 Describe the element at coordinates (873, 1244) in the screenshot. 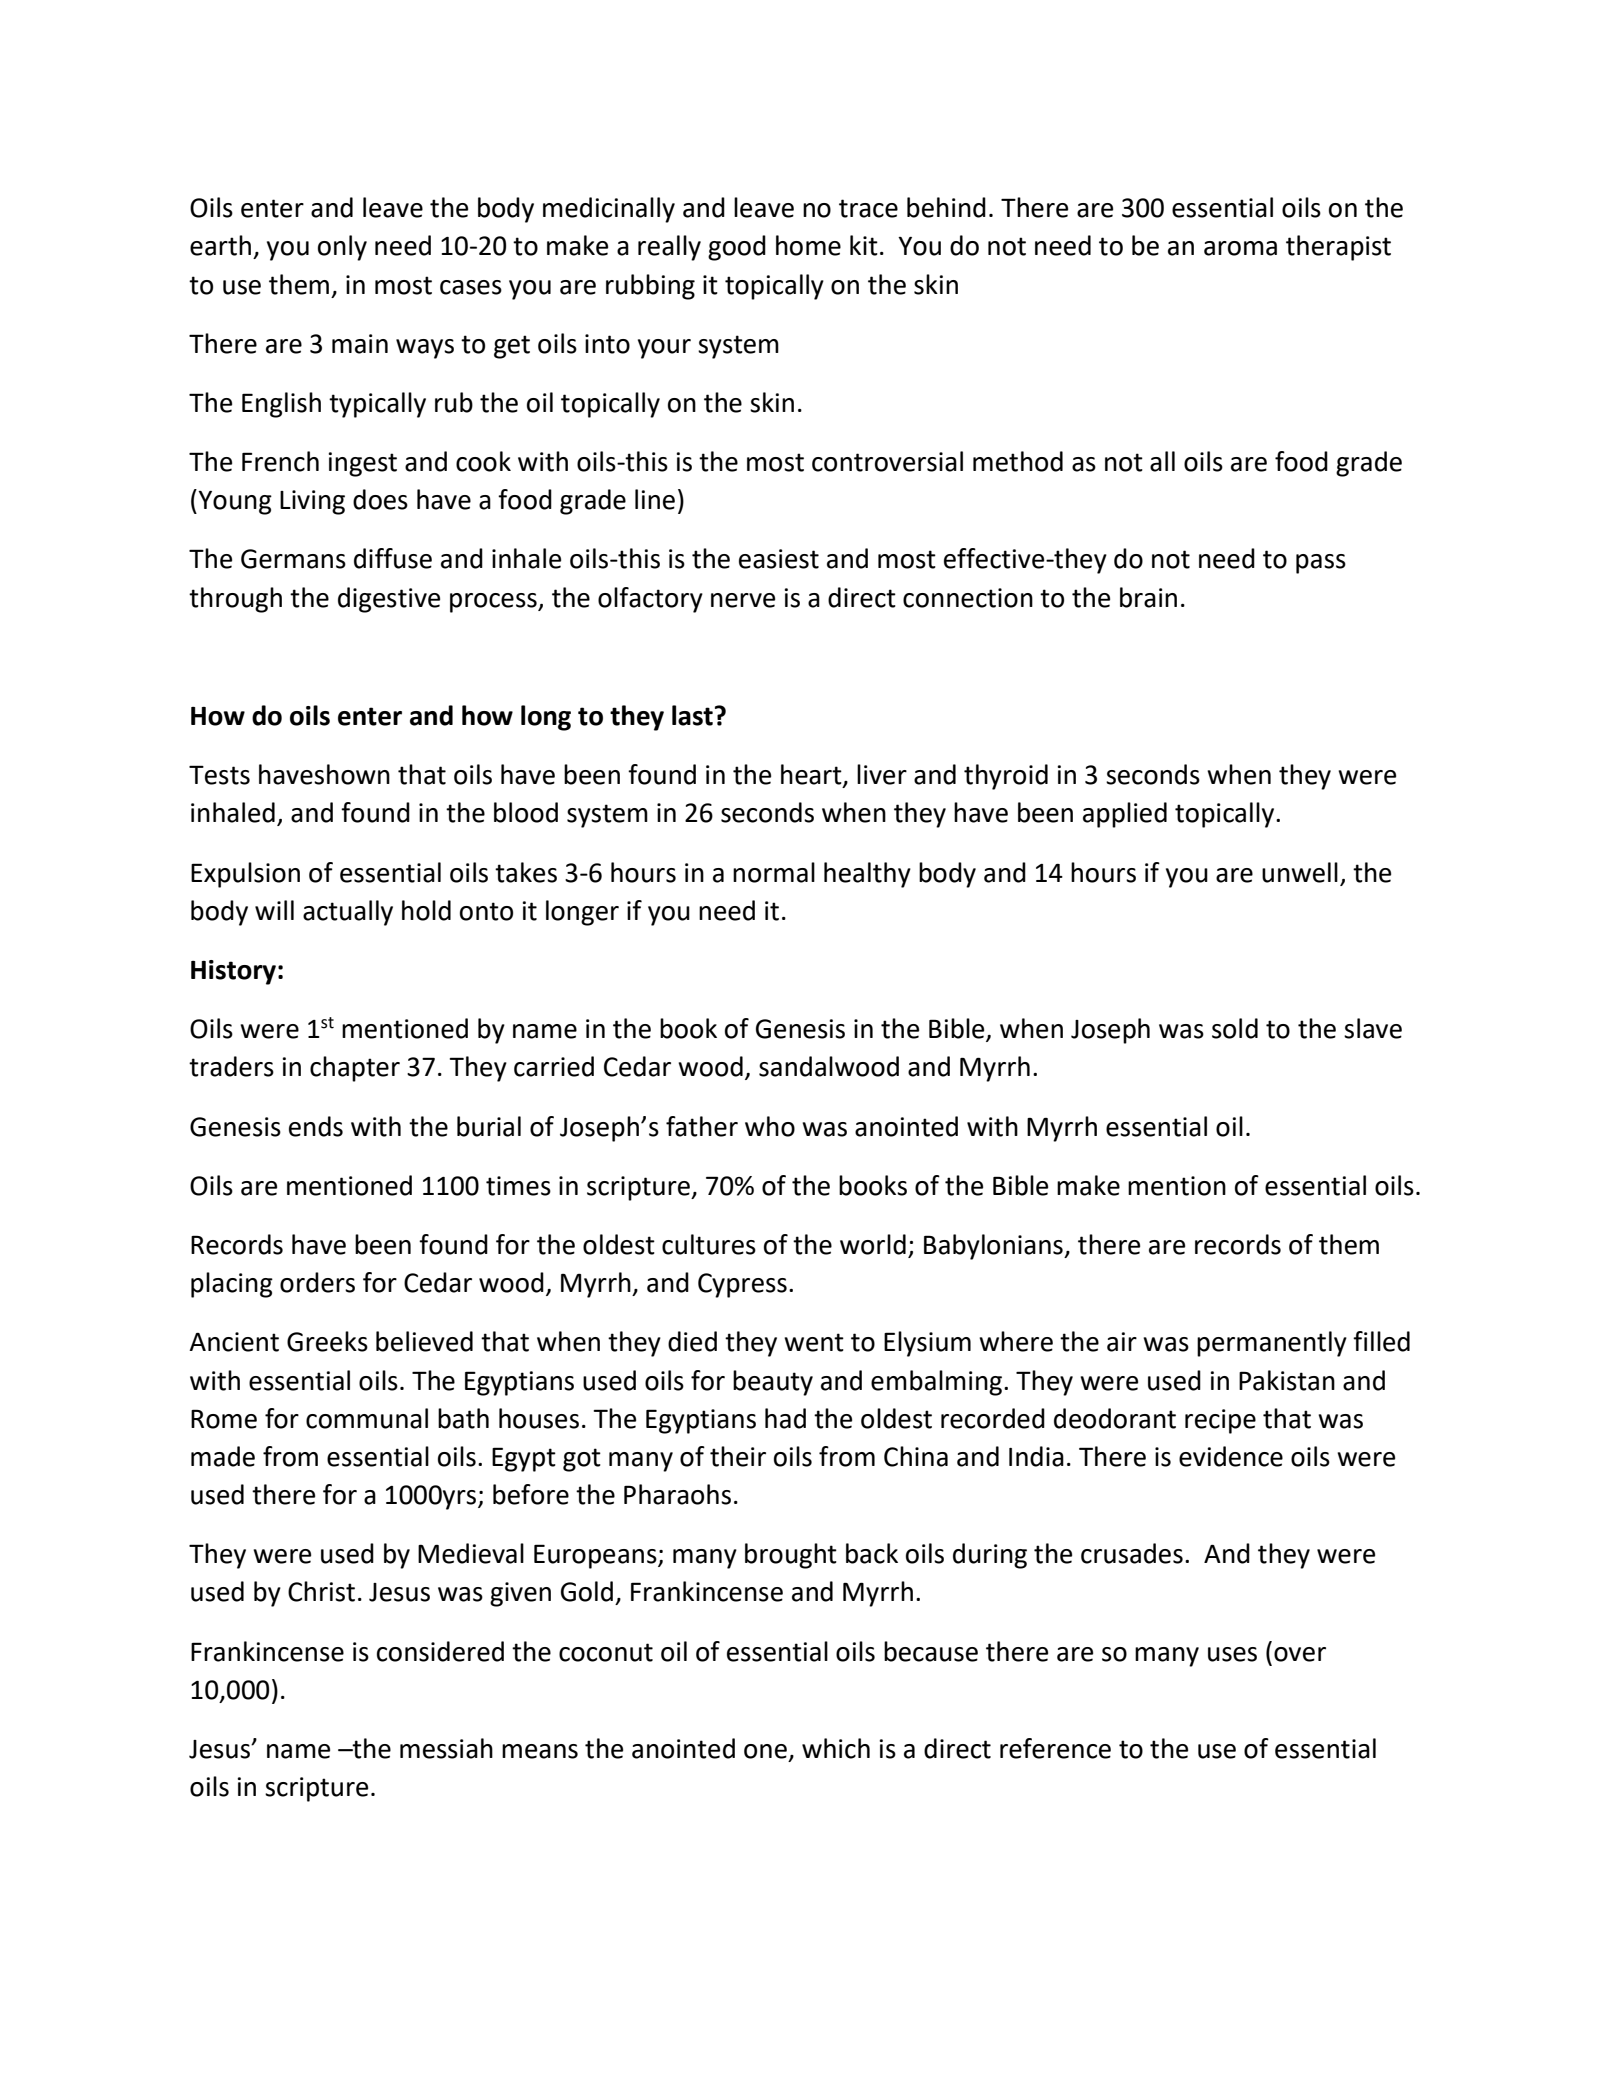

I see `world` at that location.
